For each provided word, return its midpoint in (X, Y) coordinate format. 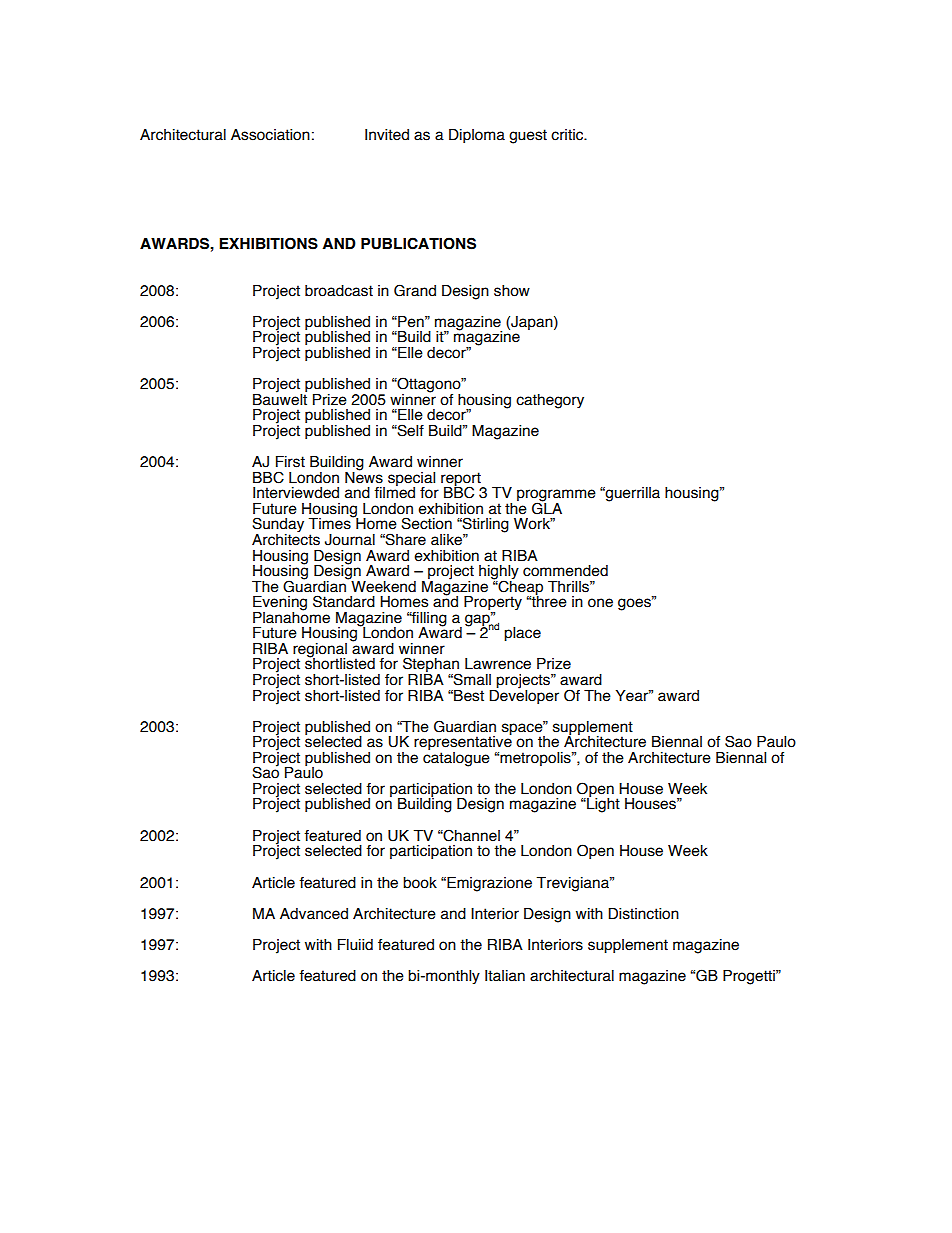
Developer (524, 695)
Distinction (643, 914)
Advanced (314, 914)
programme (556, 496)
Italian (505, 976)
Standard (344, 601)
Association (270, 135)
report (462, 480)
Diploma (477, 136)
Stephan (432, 666)
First (290, 462)
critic (568, 135)
